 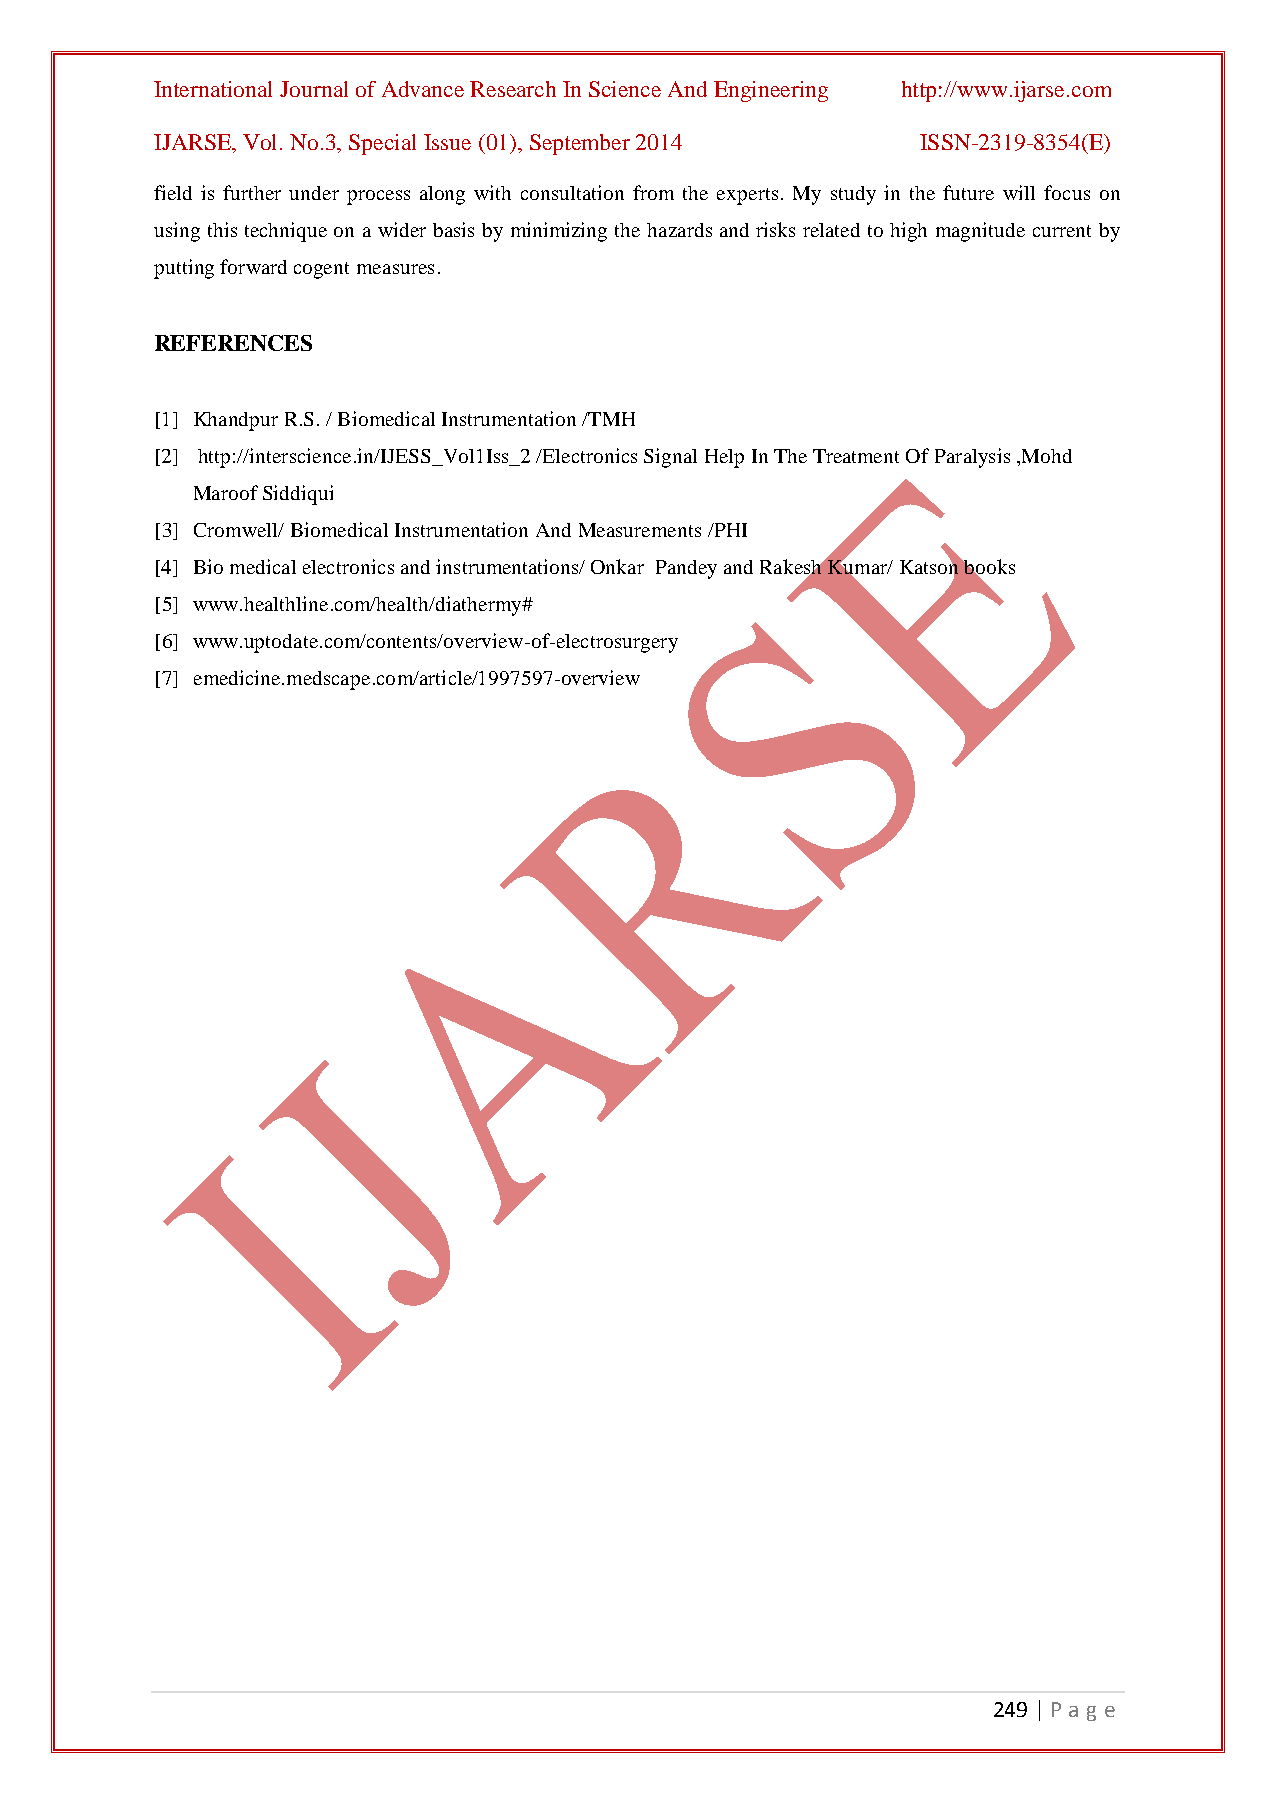 I want to click on Research, so click(x=513, y=89).
